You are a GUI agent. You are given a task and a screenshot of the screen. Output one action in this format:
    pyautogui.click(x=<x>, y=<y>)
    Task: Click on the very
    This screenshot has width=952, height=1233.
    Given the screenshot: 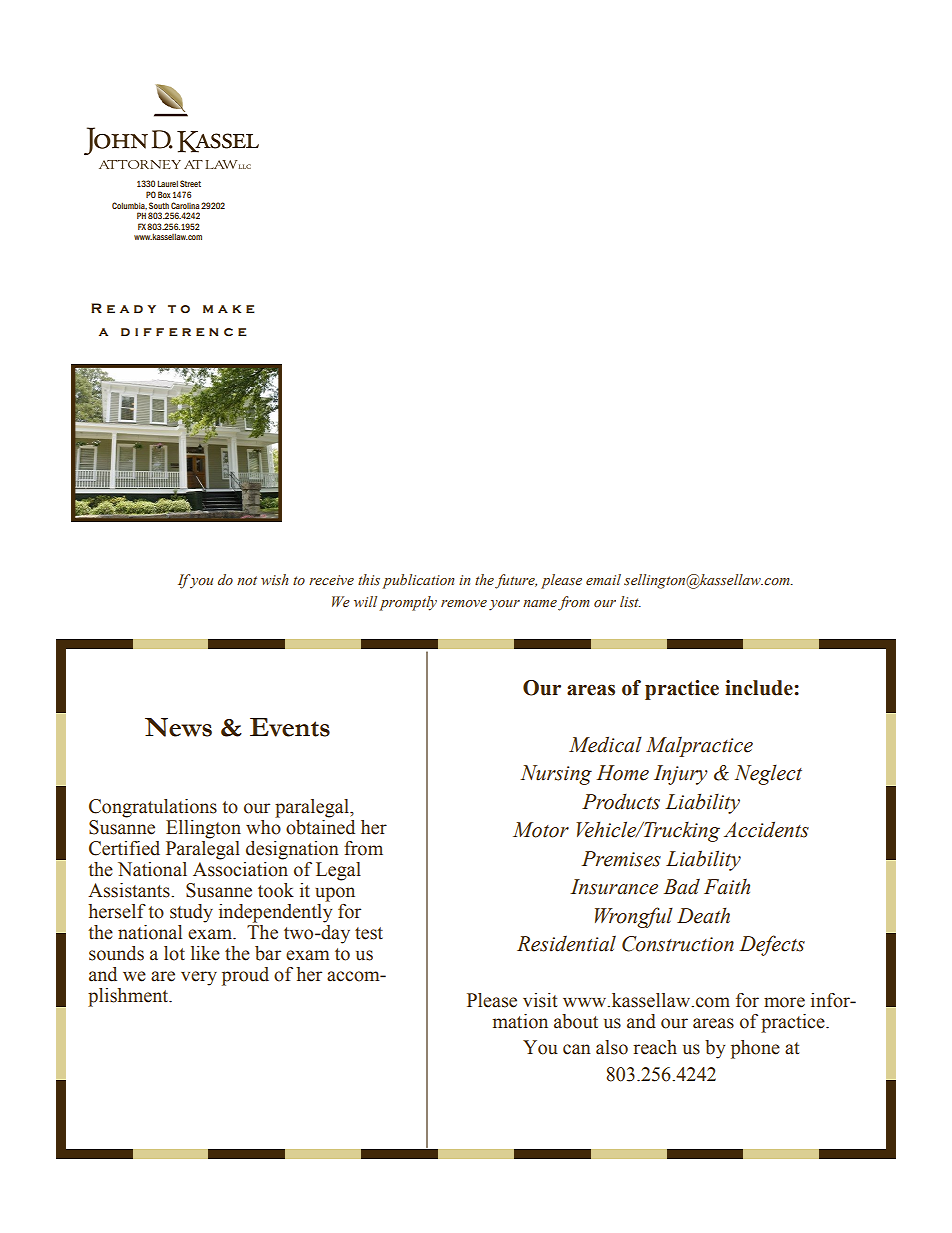 What is the action you would take?
    pyautogui.click(x=199, y=978)
